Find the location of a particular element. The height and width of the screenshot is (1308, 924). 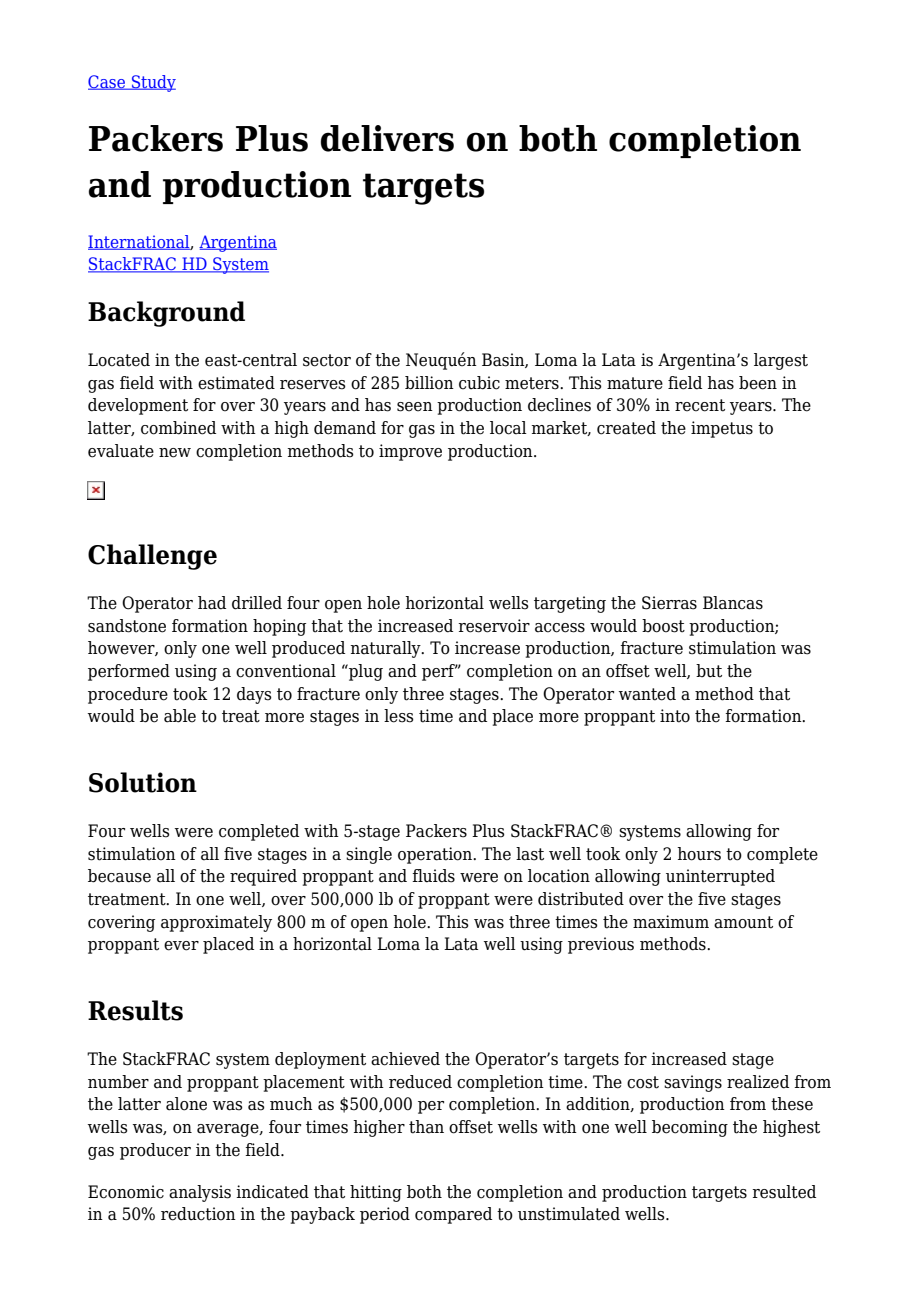

approximately is located at coordinates (216, 923).
